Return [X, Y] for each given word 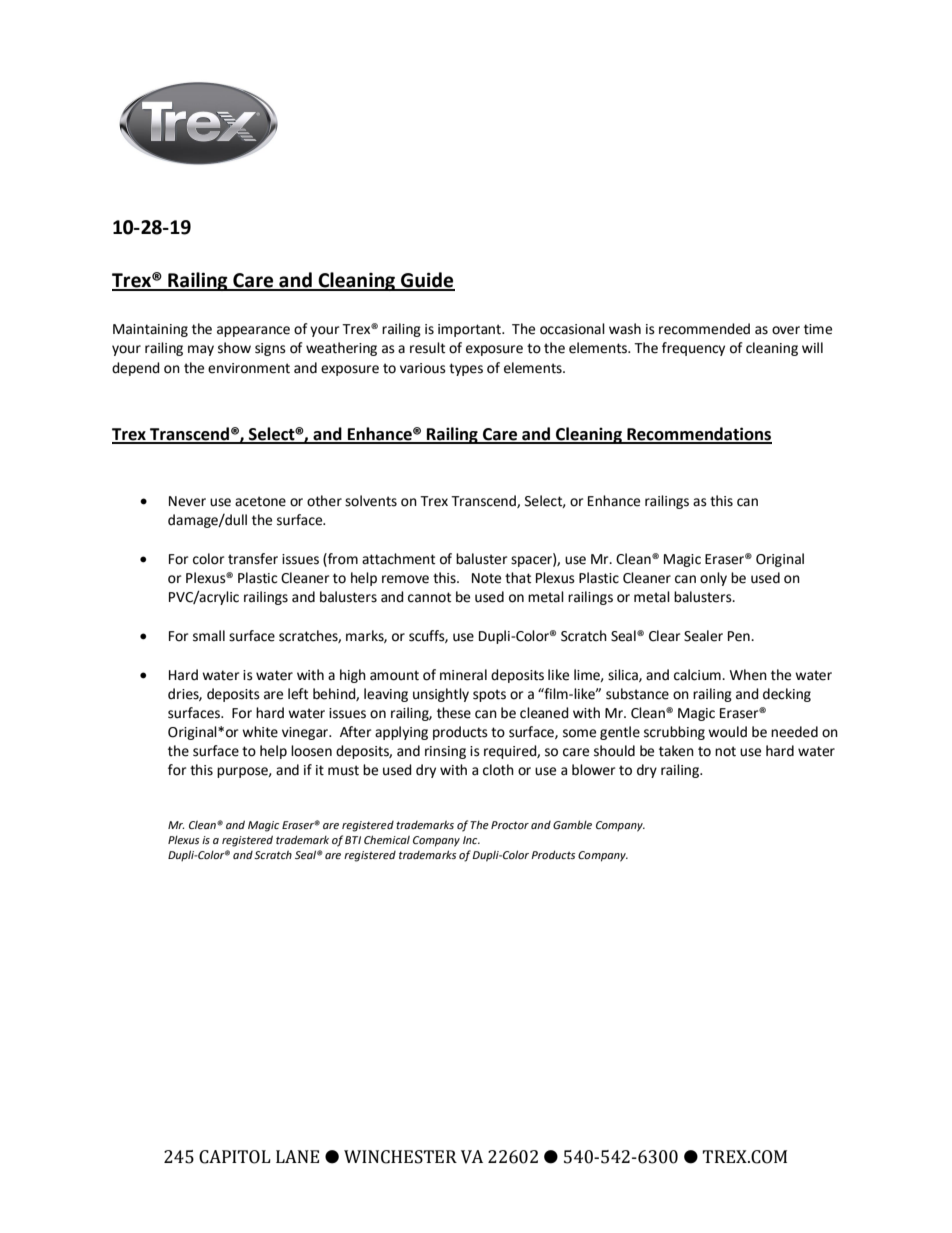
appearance [253, 331]
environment [249, 368]
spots [489, 695]
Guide [427, 281]
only [713, 579]
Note [486, 578]
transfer [253, 559]
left [298, 694]
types [466, 369]
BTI [353, 840]
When [748, 675]
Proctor [510, 825]
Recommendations [698, 435]
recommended [704, 329]
